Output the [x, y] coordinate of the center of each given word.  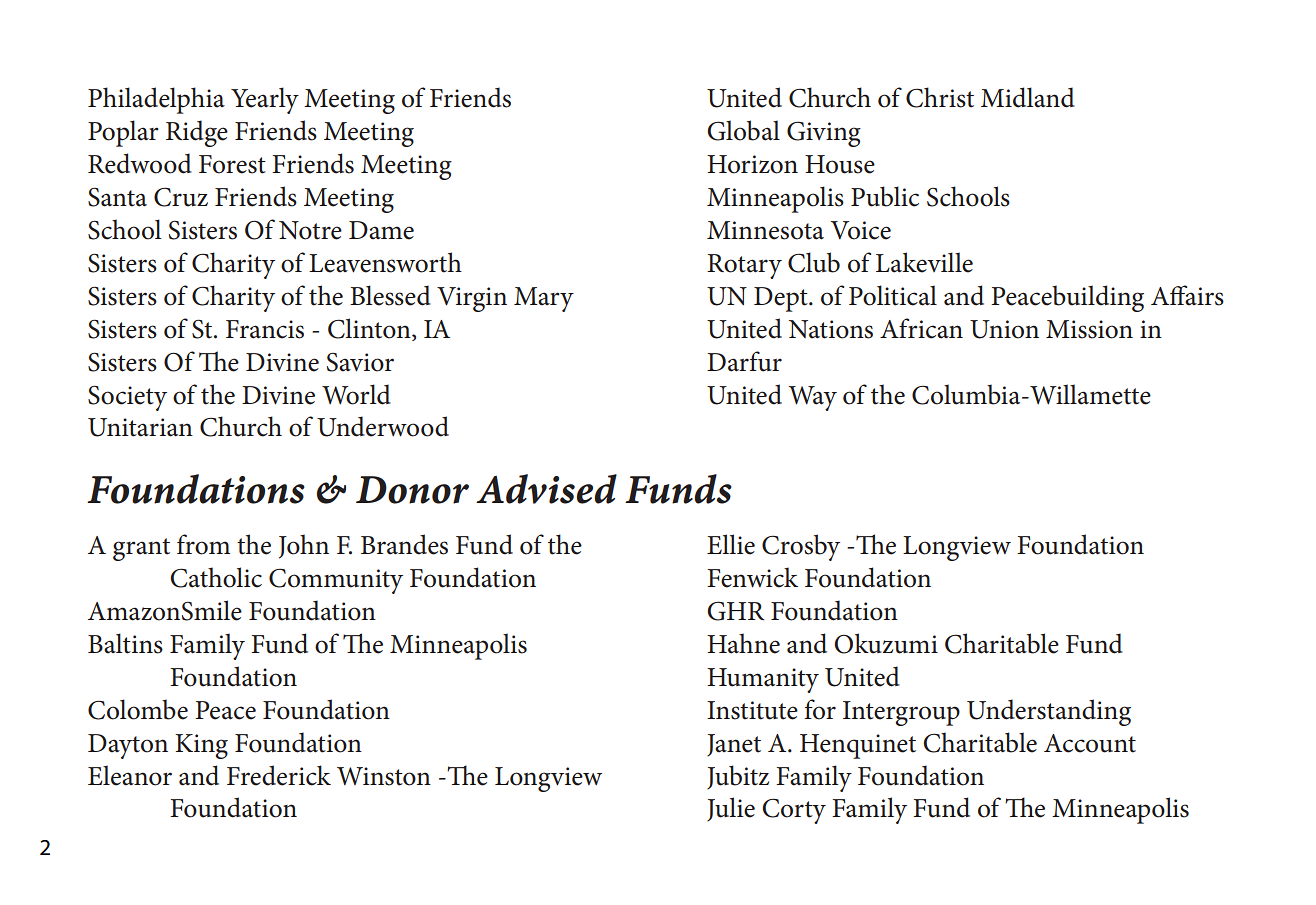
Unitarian [140, 427]
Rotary [744, 266]
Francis [265, 329]
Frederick [279, 775]
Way [812, 398]
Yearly [265, 100]
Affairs [1187, 295]
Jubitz [738, 777]
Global [743, 130]
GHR [735, 611]
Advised [546, 489]
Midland [1028, 97]
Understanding [1049, 712]
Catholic [216, 577]
